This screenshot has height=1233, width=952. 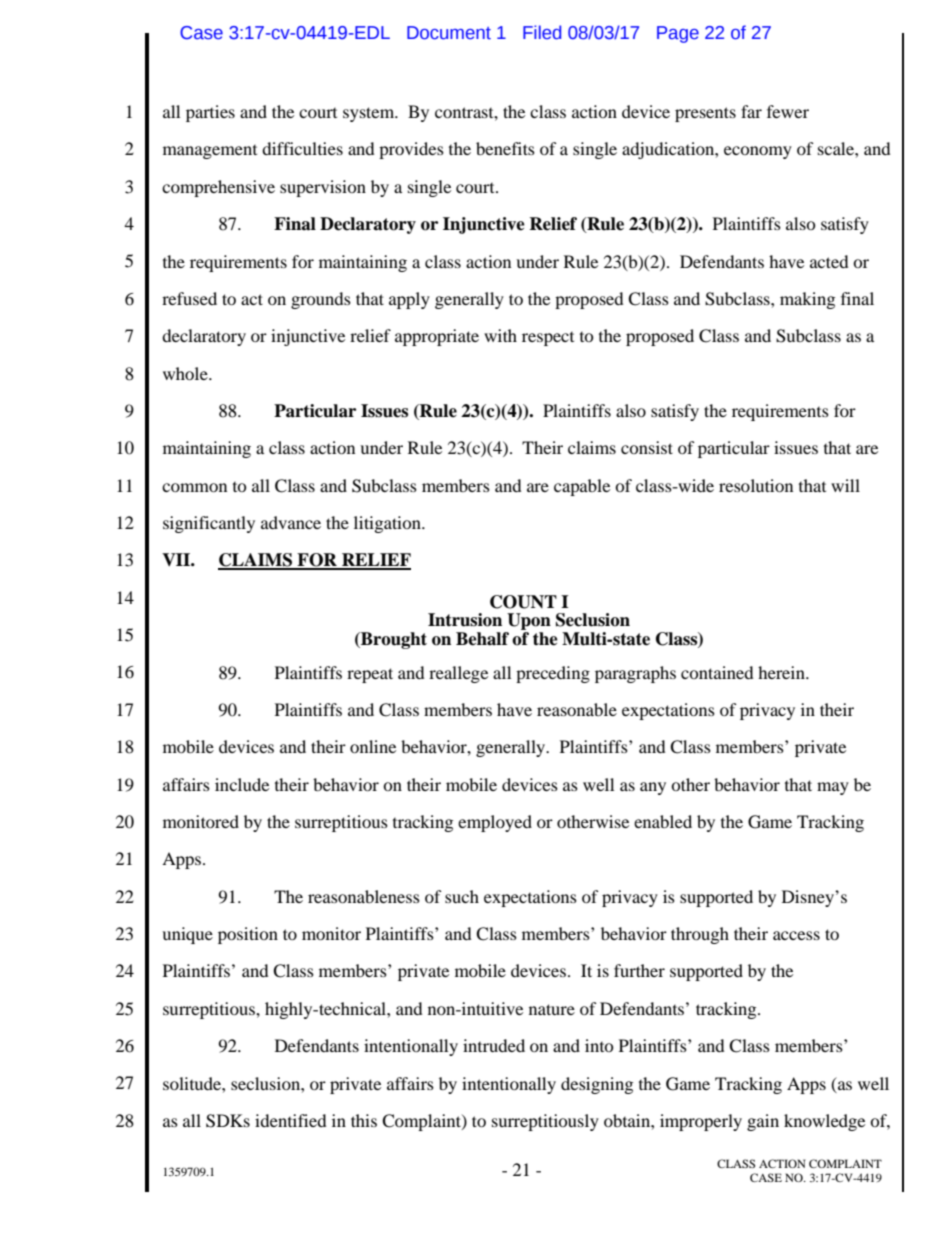 I want to click on far, so click(x=751, y=111).
